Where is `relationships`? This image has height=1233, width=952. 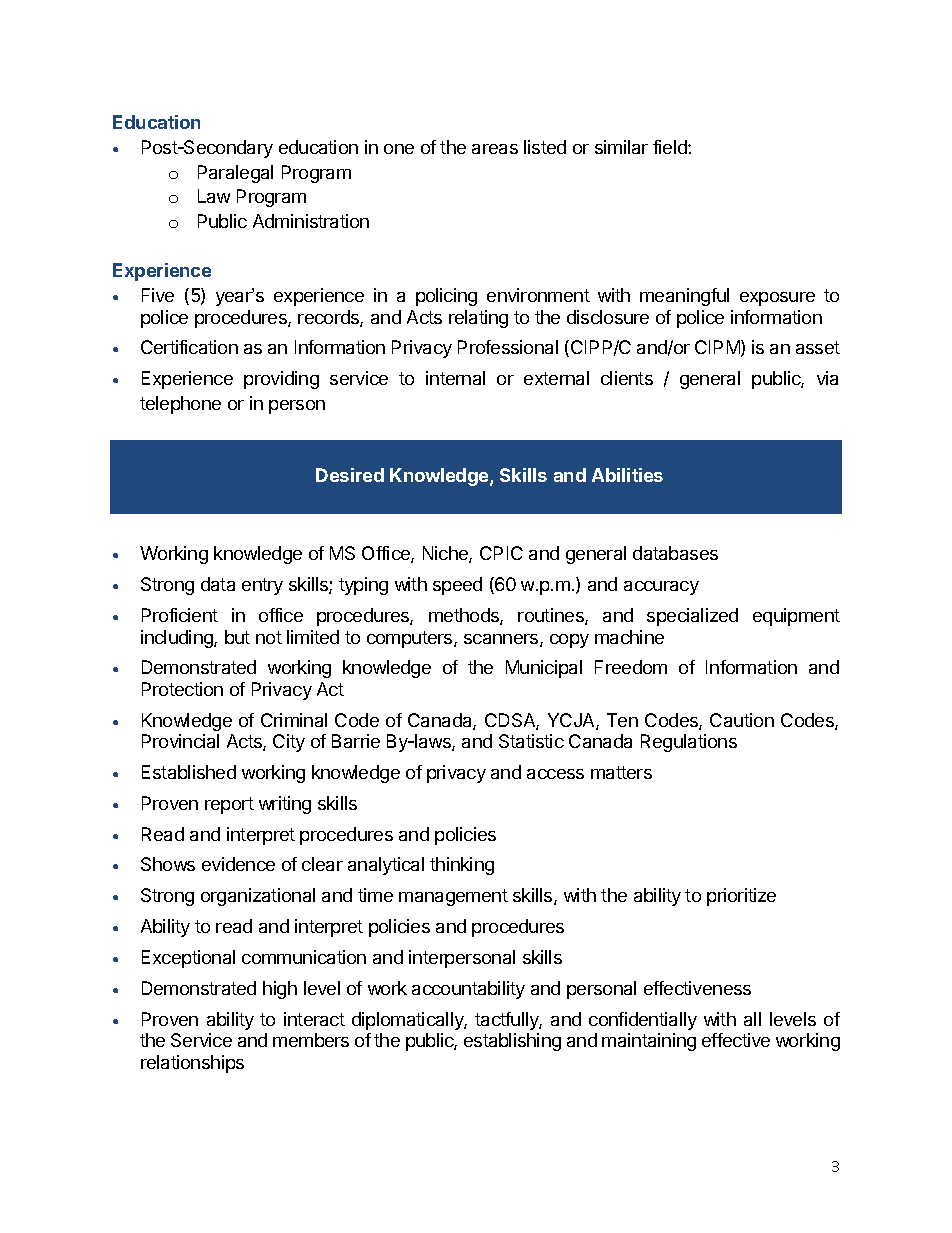 relationships is located at coordinates (192, 1064).
